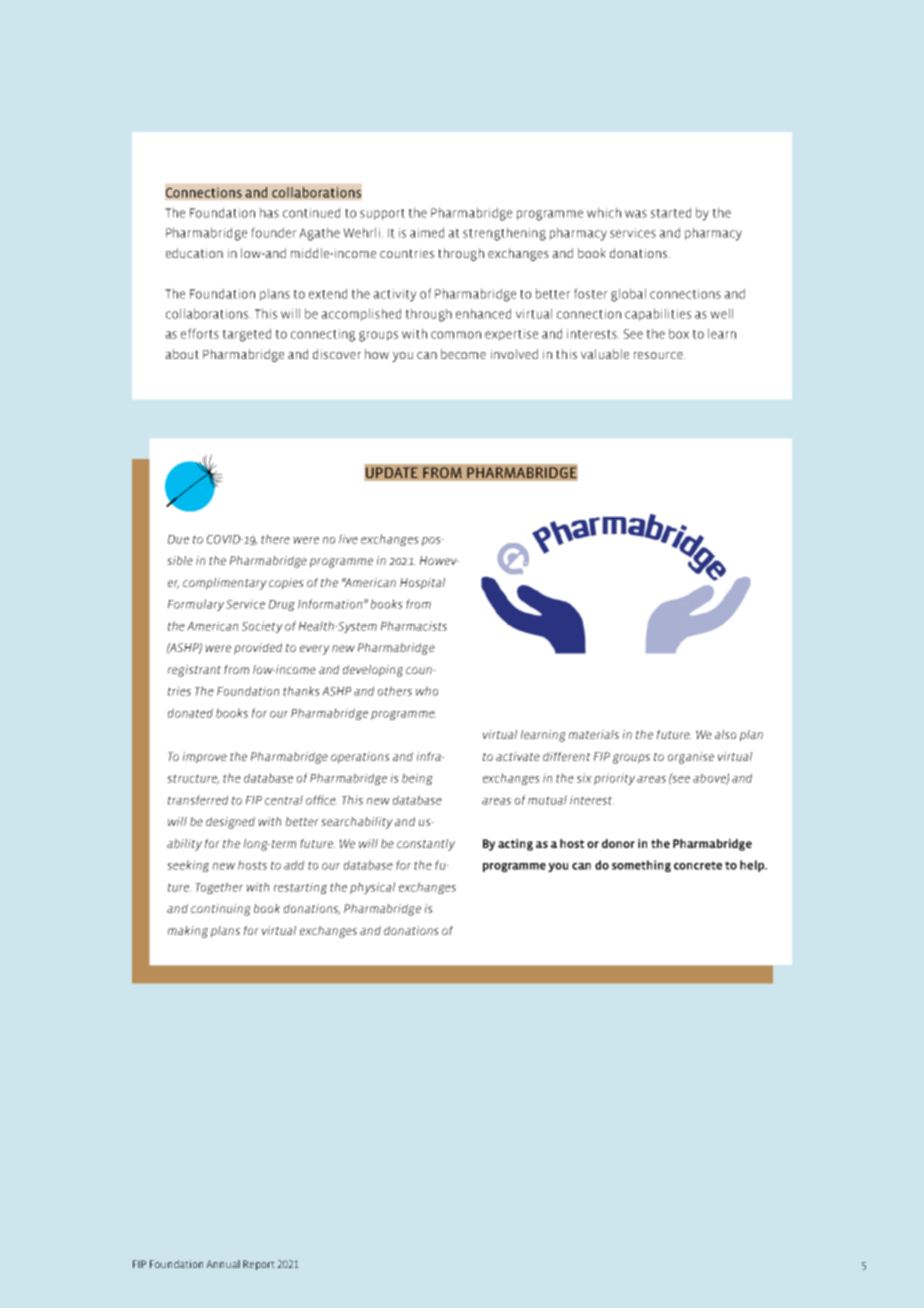  I want to click on Hospital, so click(422, 584).
